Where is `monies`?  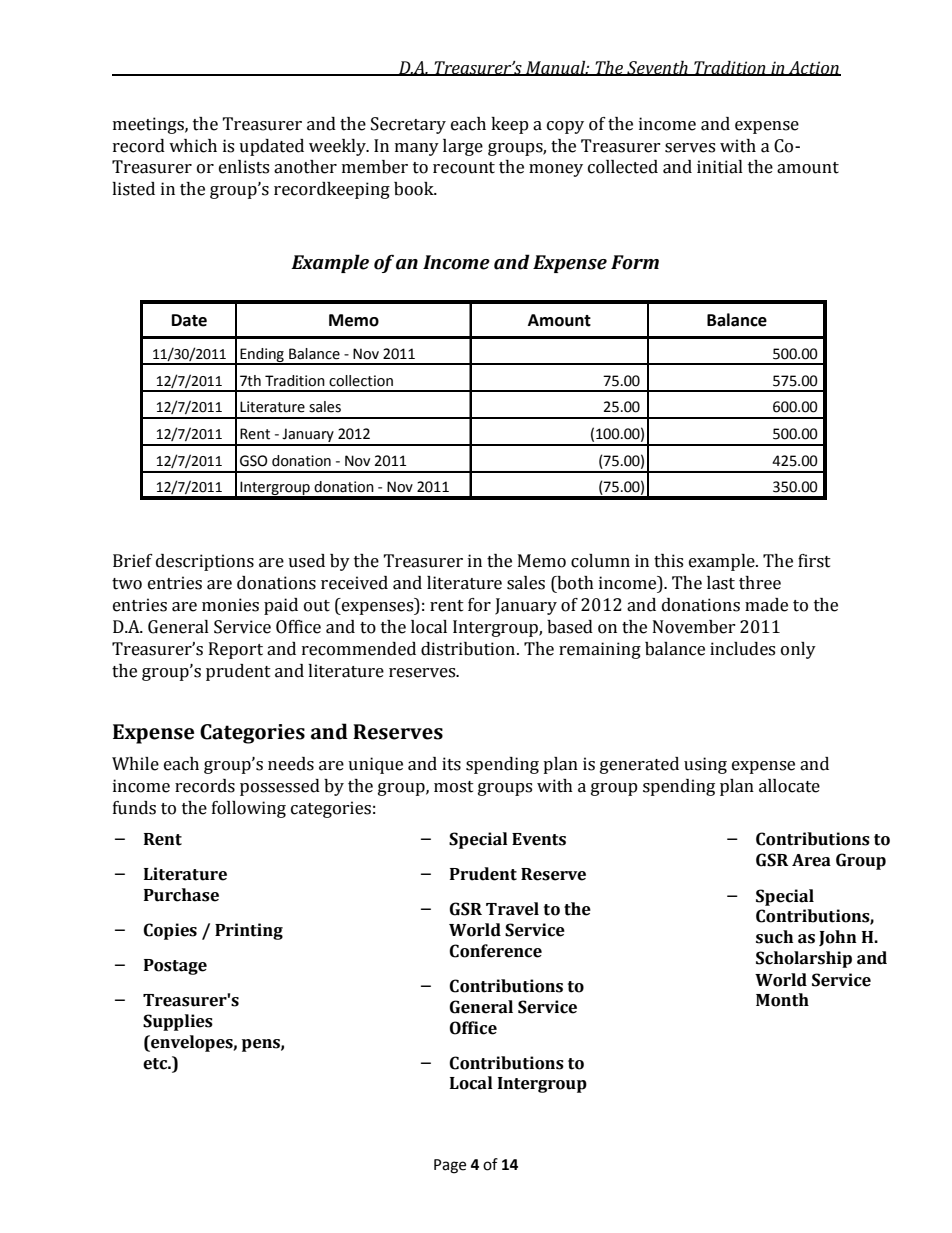
monies is located at coordinates (230, 605).
